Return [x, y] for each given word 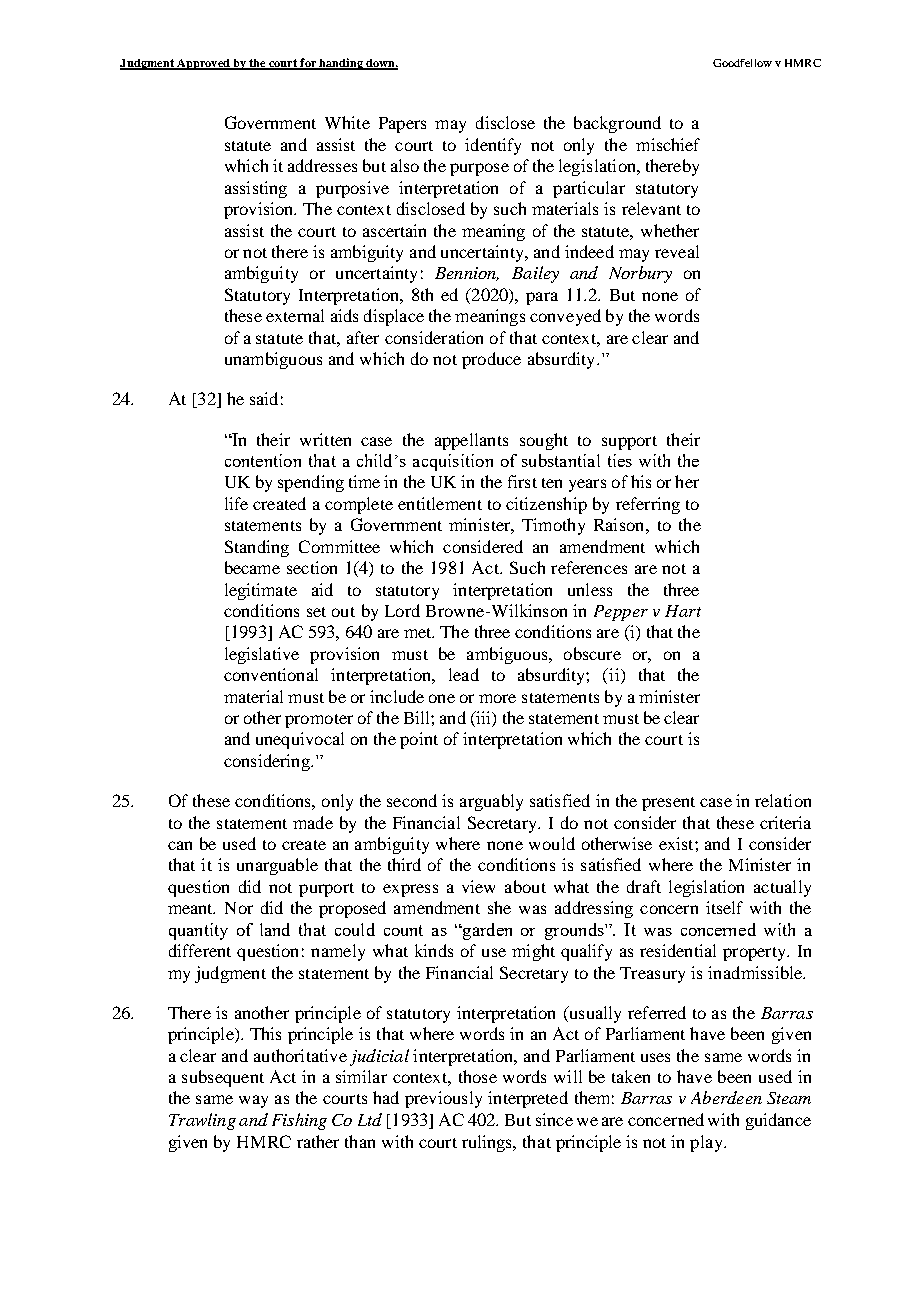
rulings [488, 1143]
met [419, 633]
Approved [203, 64]
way [253, 1101]
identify [493, 146]
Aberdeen [726, 1097]
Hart [683, 611]
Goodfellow [742, 63]
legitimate [261, 591]
